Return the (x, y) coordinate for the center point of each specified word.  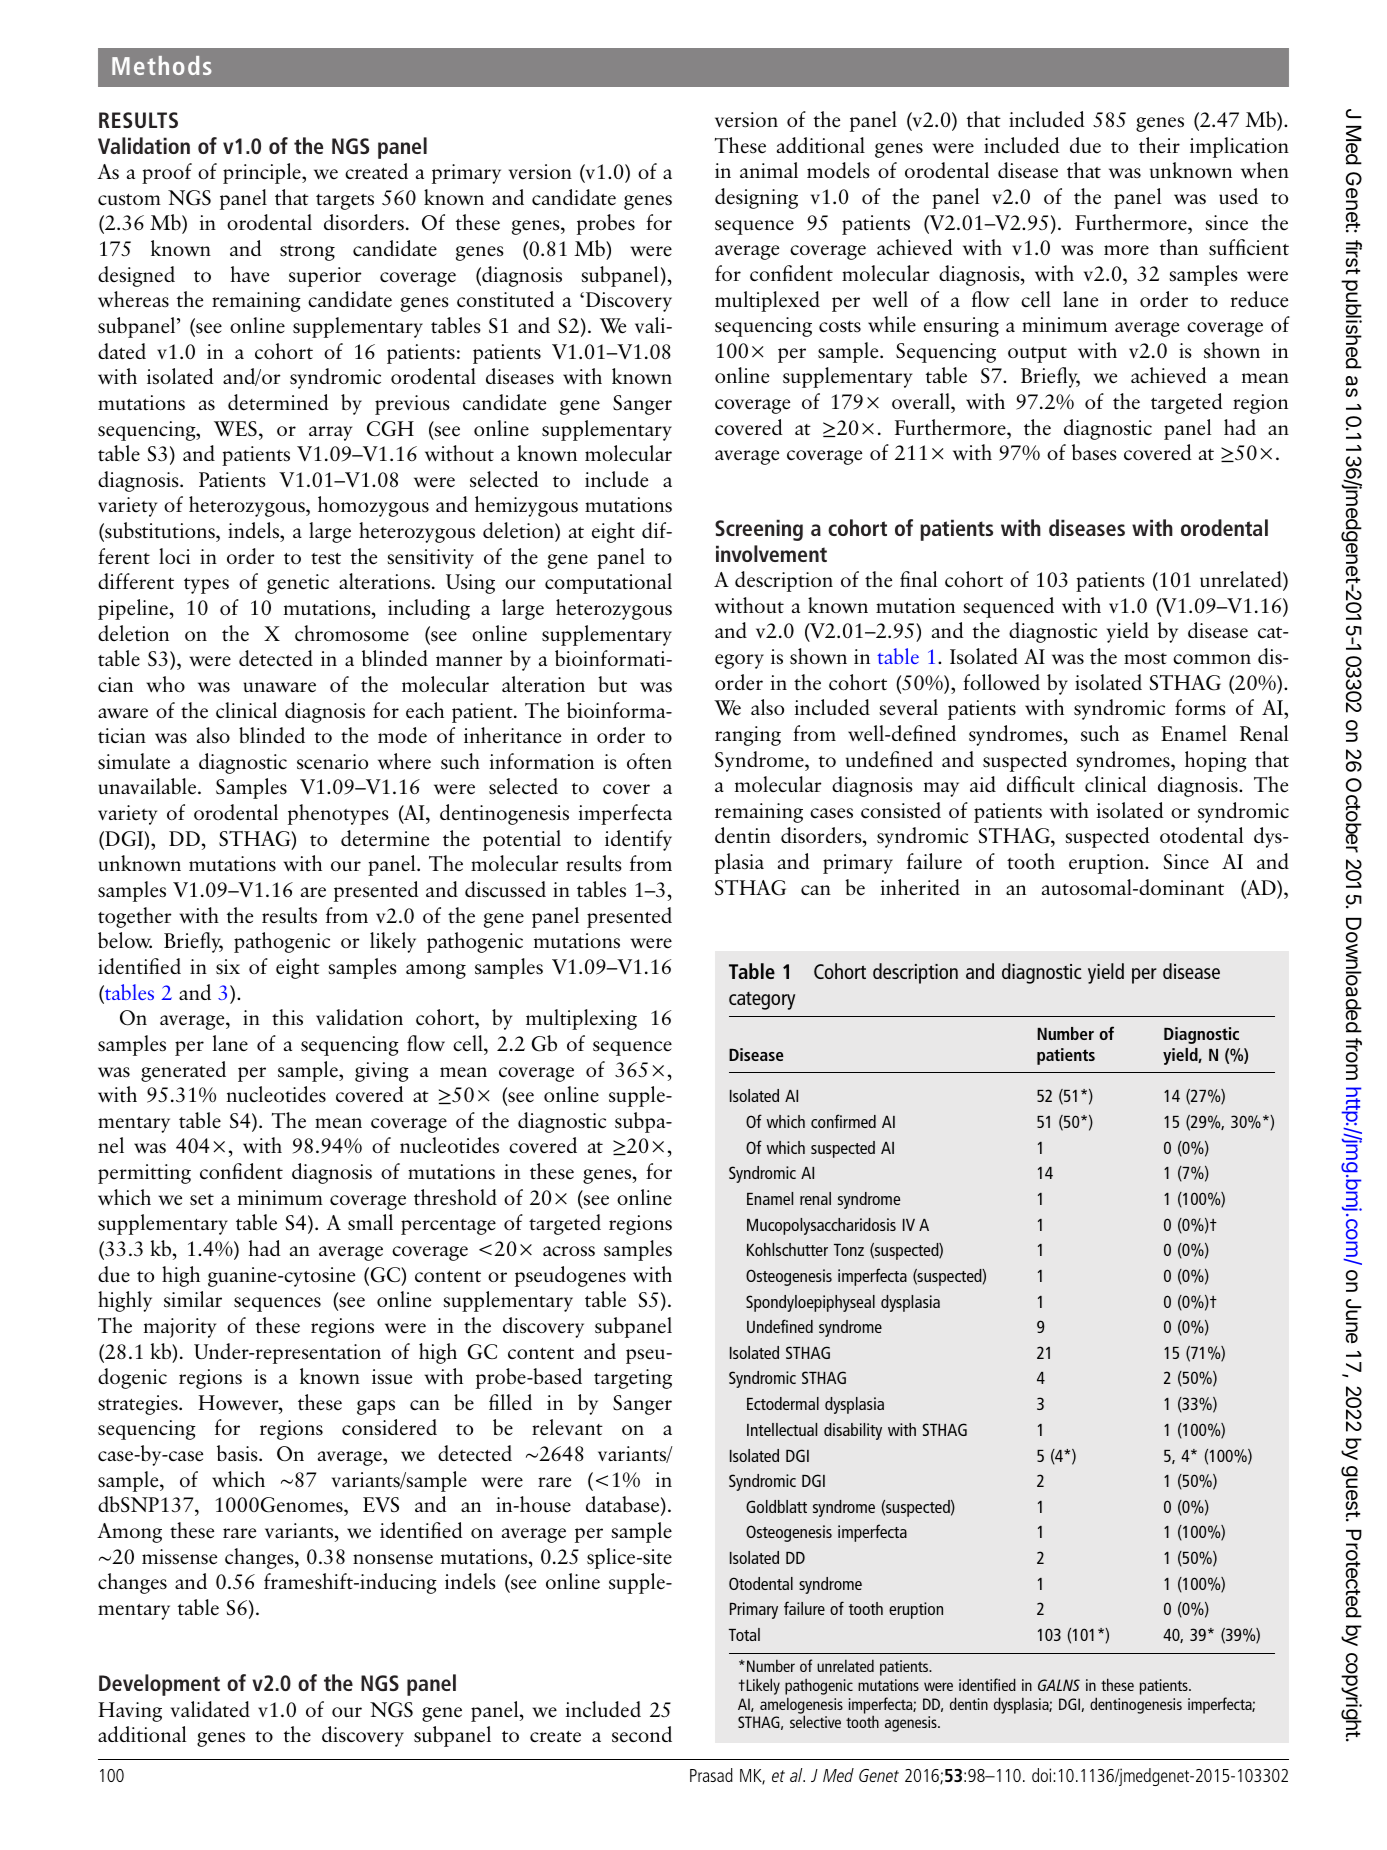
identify (638, 840)
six (228, 967)
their (1159, 145)
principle (263, 173)
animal (769, 170)
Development (159, 1685)
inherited (920, 887)
